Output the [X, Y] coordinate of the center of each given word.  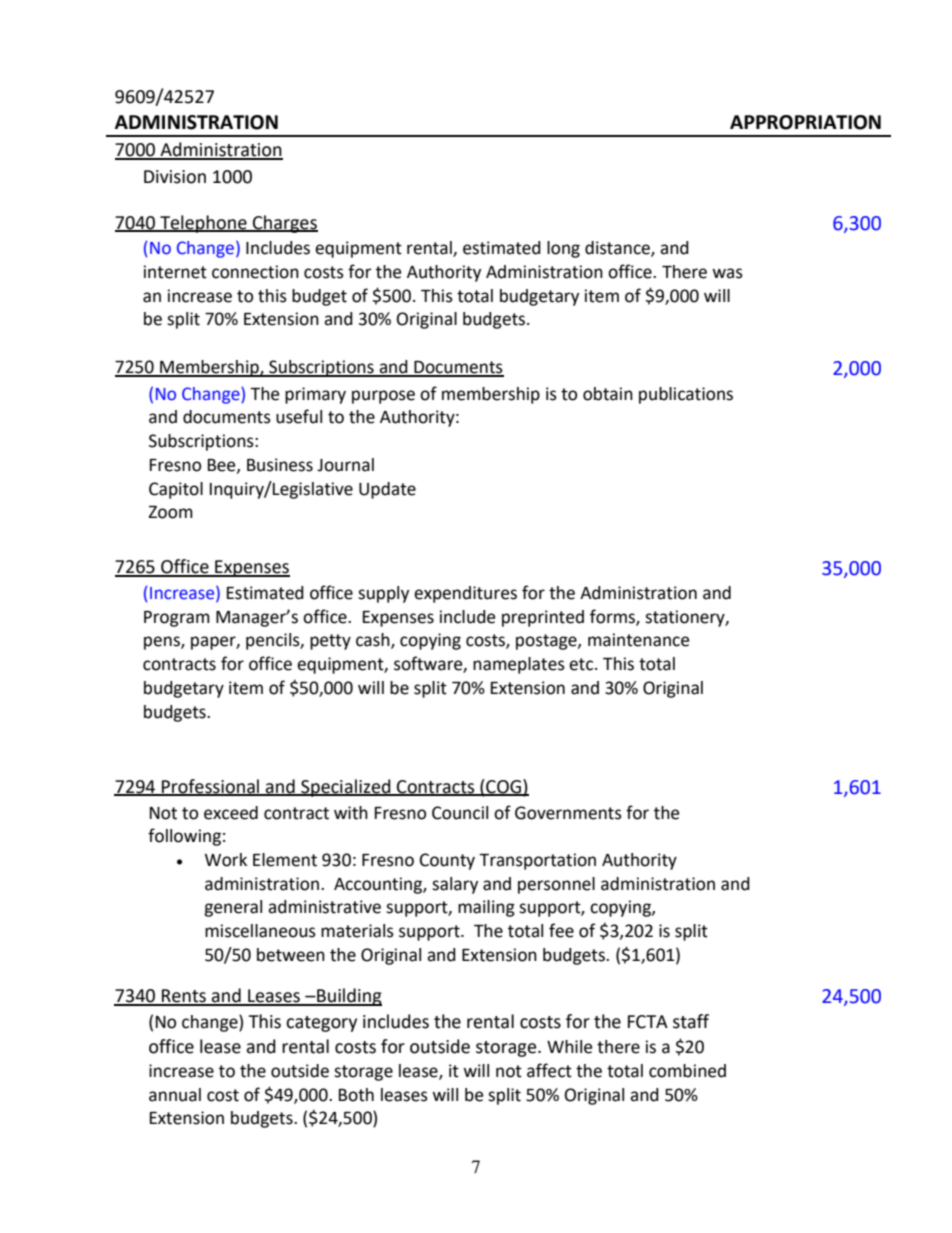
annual [175, 1095]
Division [175, 177]
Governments [568, 813]
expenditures [465, 594]
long [563, 249]
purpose [383, 397]
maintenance [638, 640]
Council [460, 813]
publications [686, 395]
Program [177, 619]
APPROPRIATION [805, 122]
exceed [231, 813]
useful [299, 416]
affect [549, 1070]
